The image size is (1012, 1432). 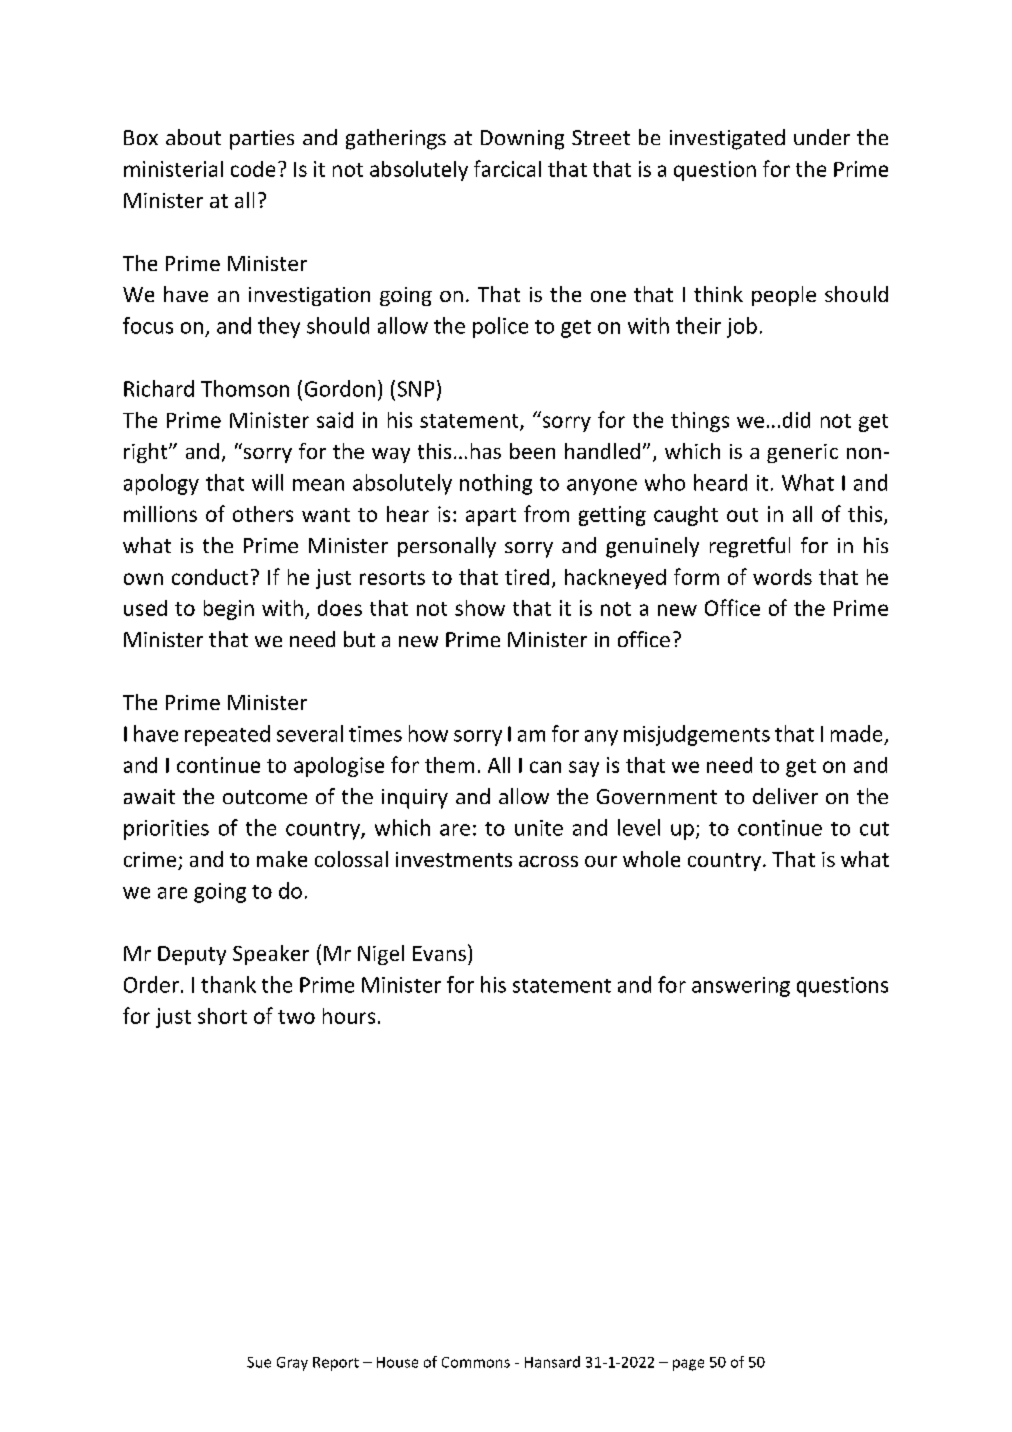 What do you see at coordinates (545, 767) in the page?
I see `can` at bounding box center [545, 767].
